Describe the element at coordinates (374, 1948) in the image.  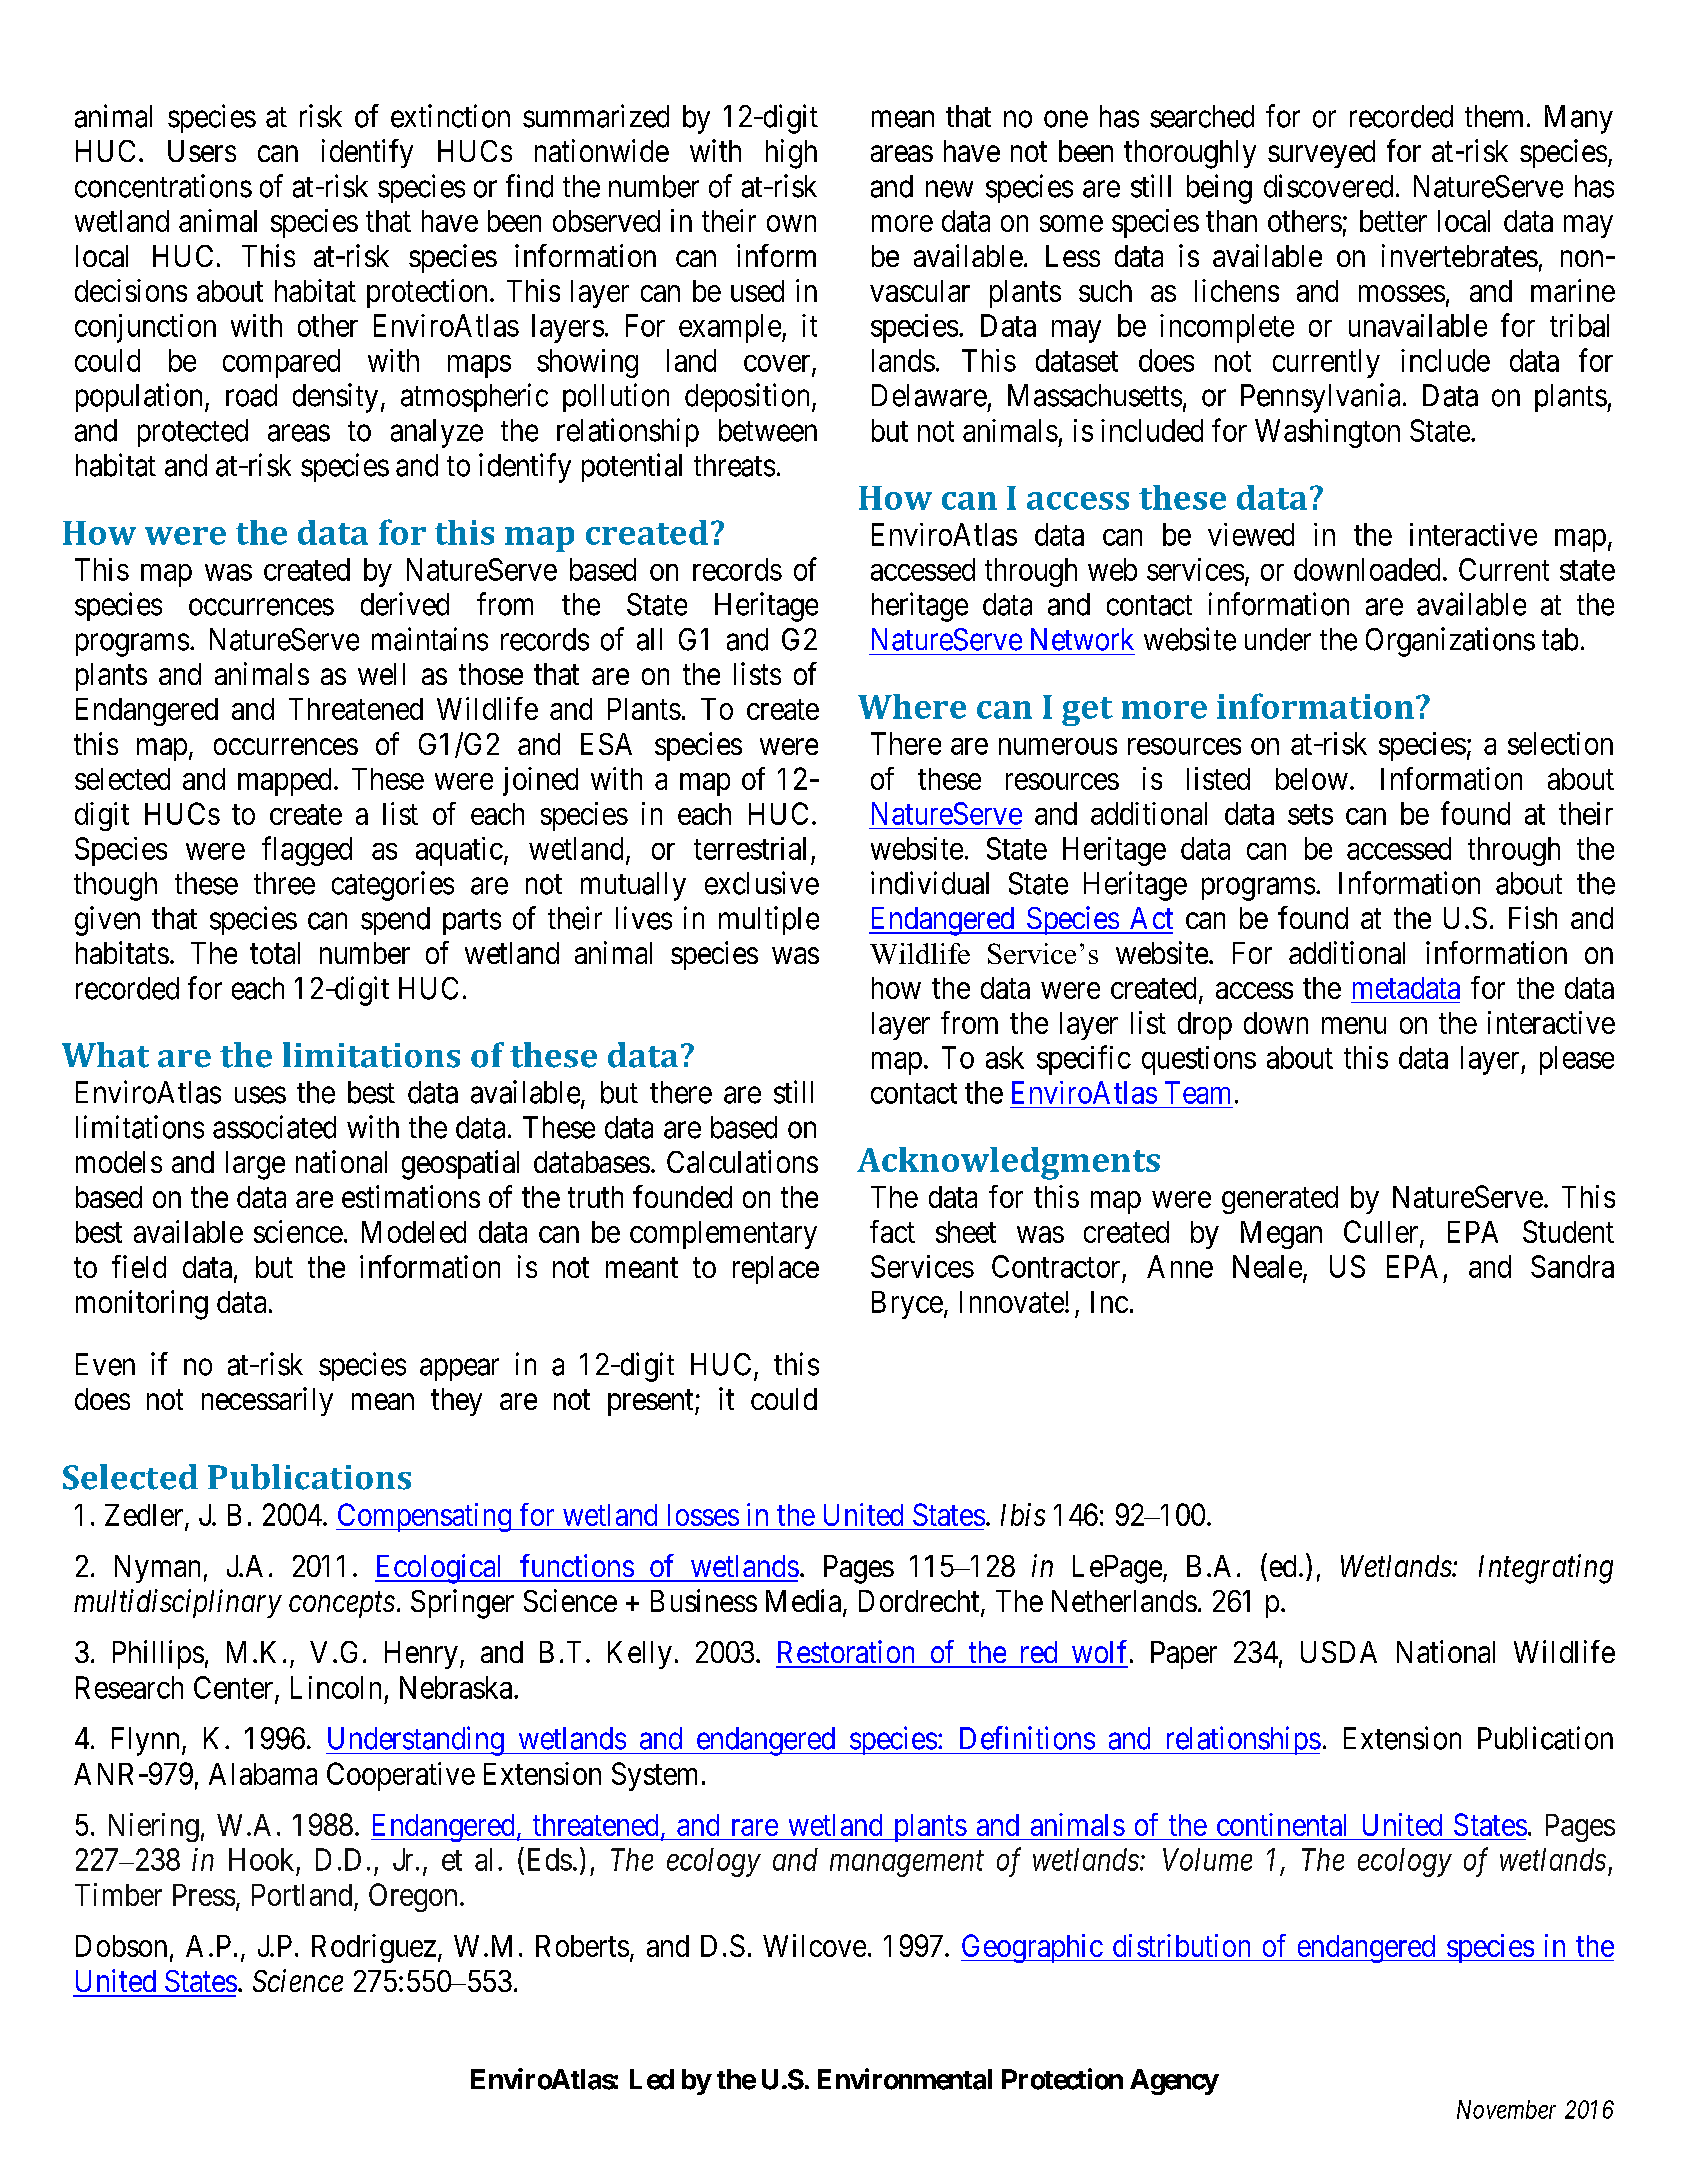
I see `Rodriguez` at that location.
